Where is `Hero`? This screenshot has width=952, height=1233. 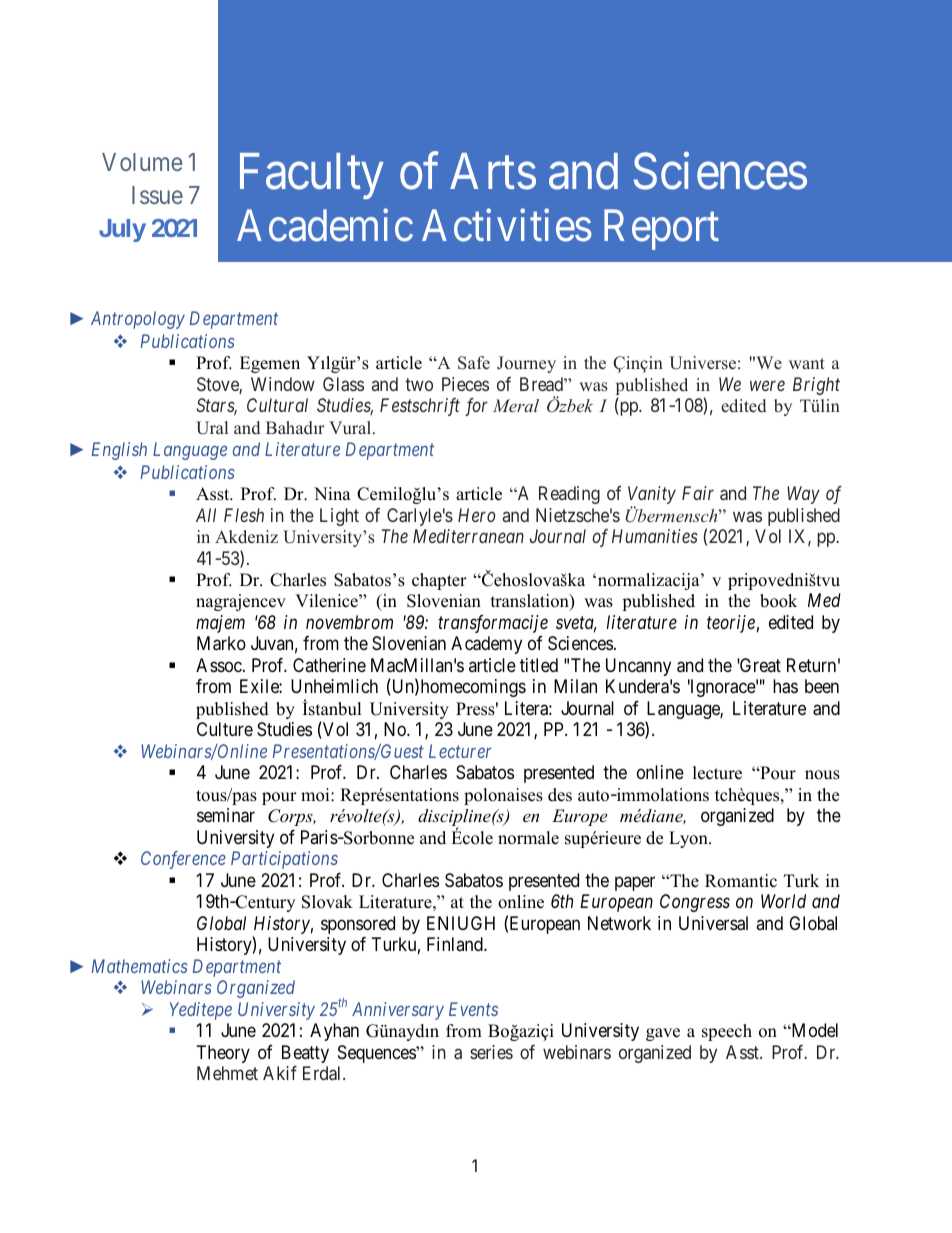 Hero is located at coordinates (476, 515).
